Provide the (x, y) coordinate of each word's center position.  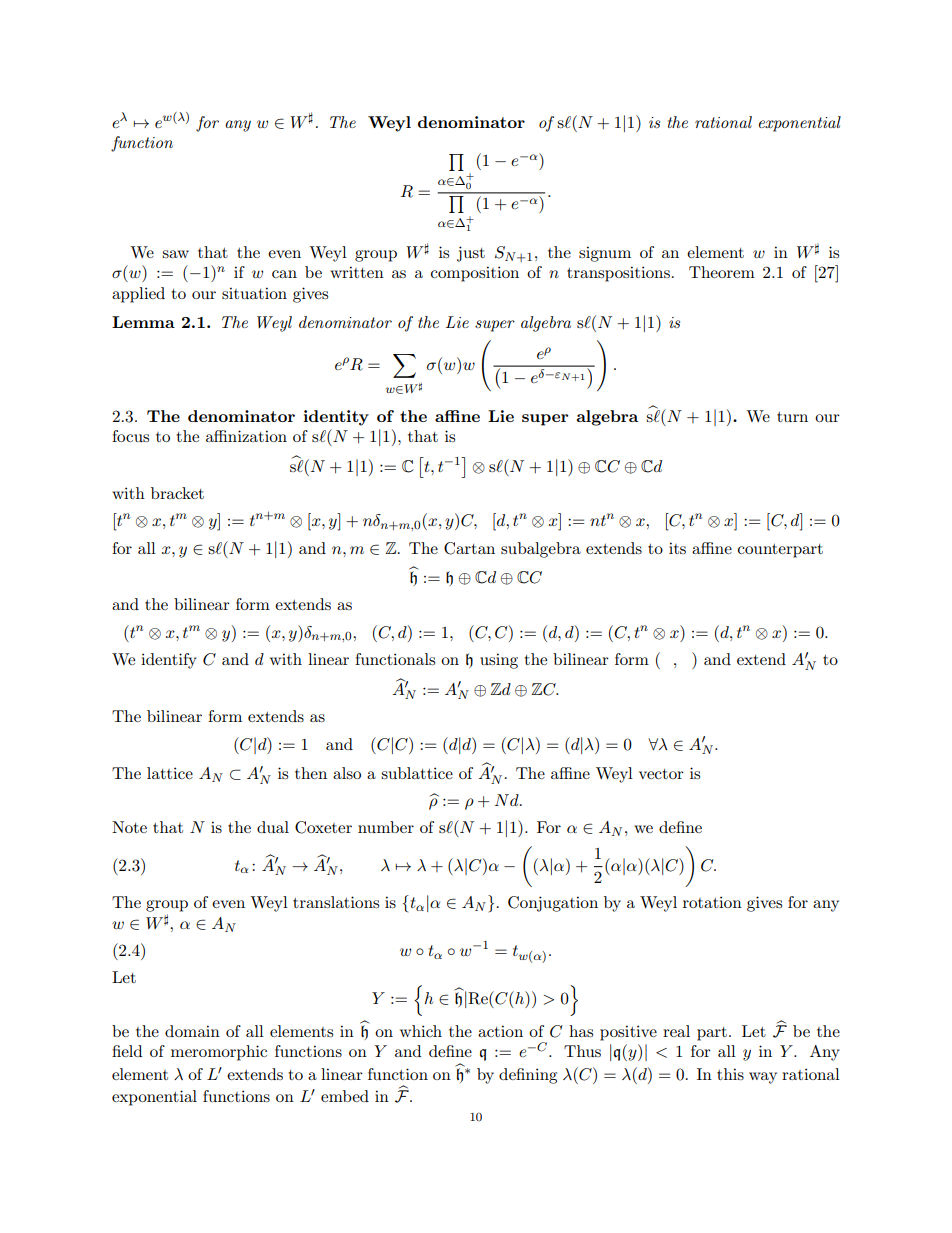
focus (130, 436)
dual (273, 827)
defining (528, 1076)
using (499, 661)
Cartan (469, 548)
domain (192, 1031)
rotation (712, 902)
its (677, 548)
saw (175, 254)
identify (169, 661)
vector (661, 774)
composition (475, 274)
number (386, 827)
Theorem (722, 272)
